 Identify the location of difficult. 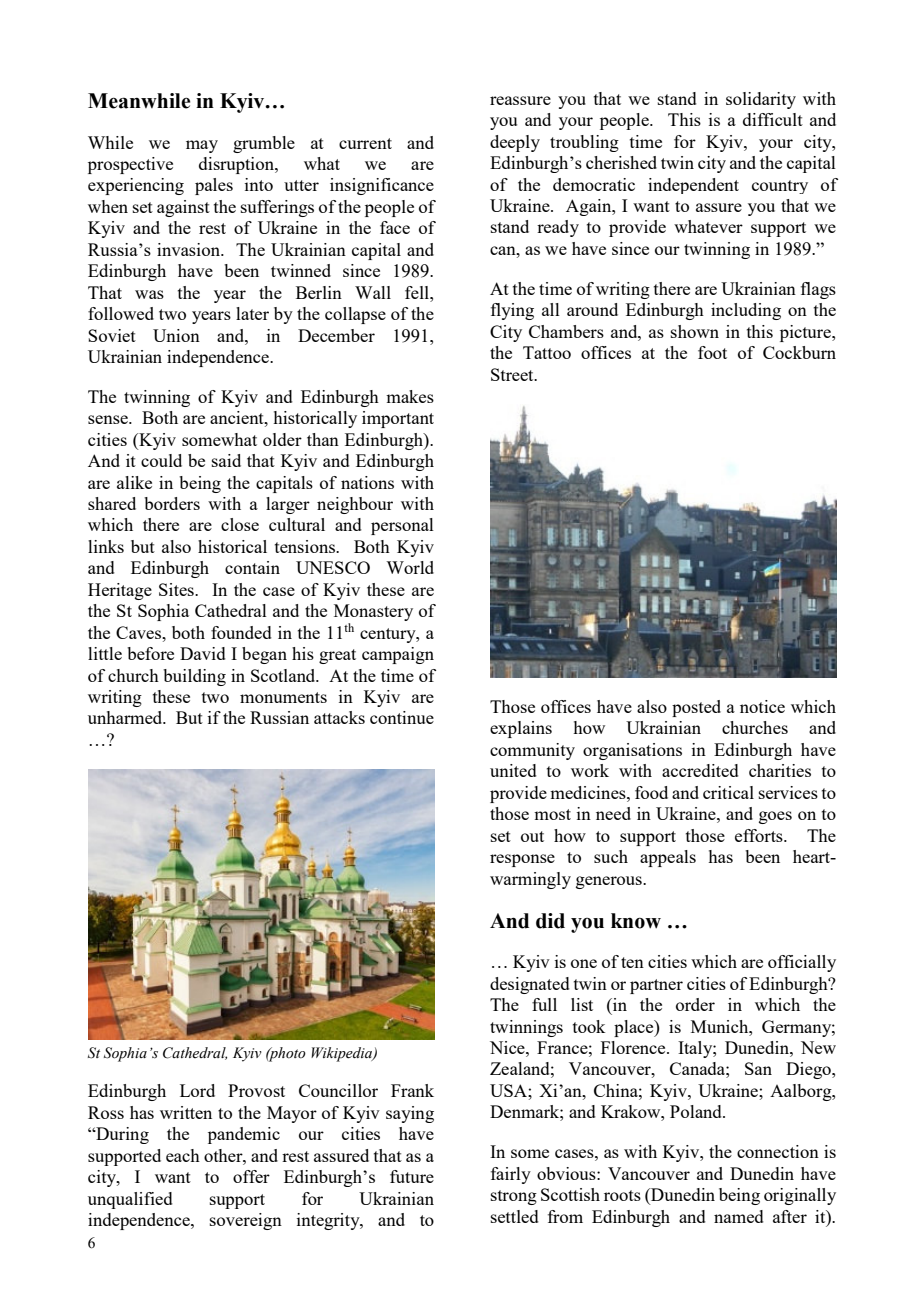
(773, 119).
